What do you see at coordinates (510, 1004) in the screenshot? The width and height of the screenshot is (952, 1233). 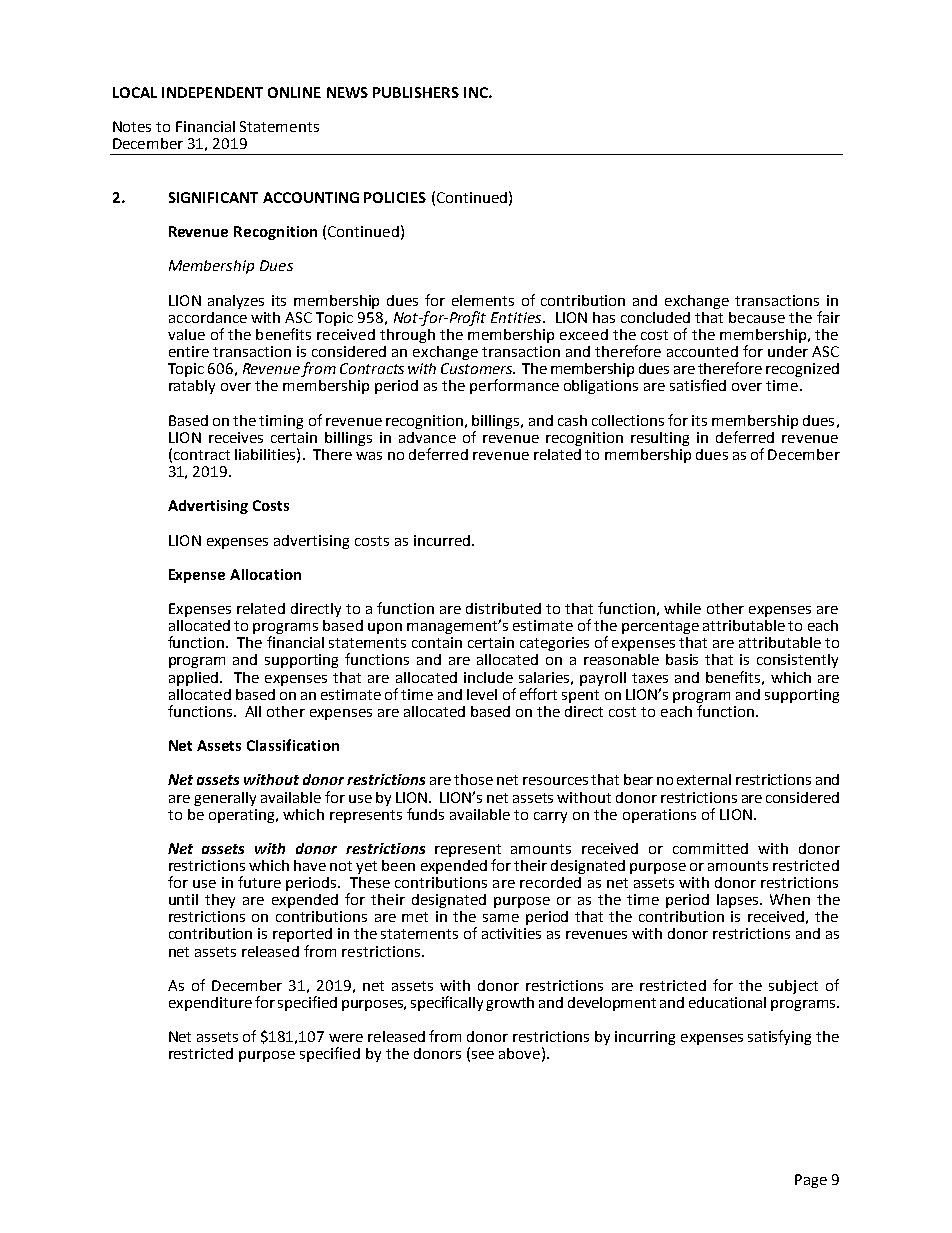 I see `growth` at bounding box center [510, 1004].
